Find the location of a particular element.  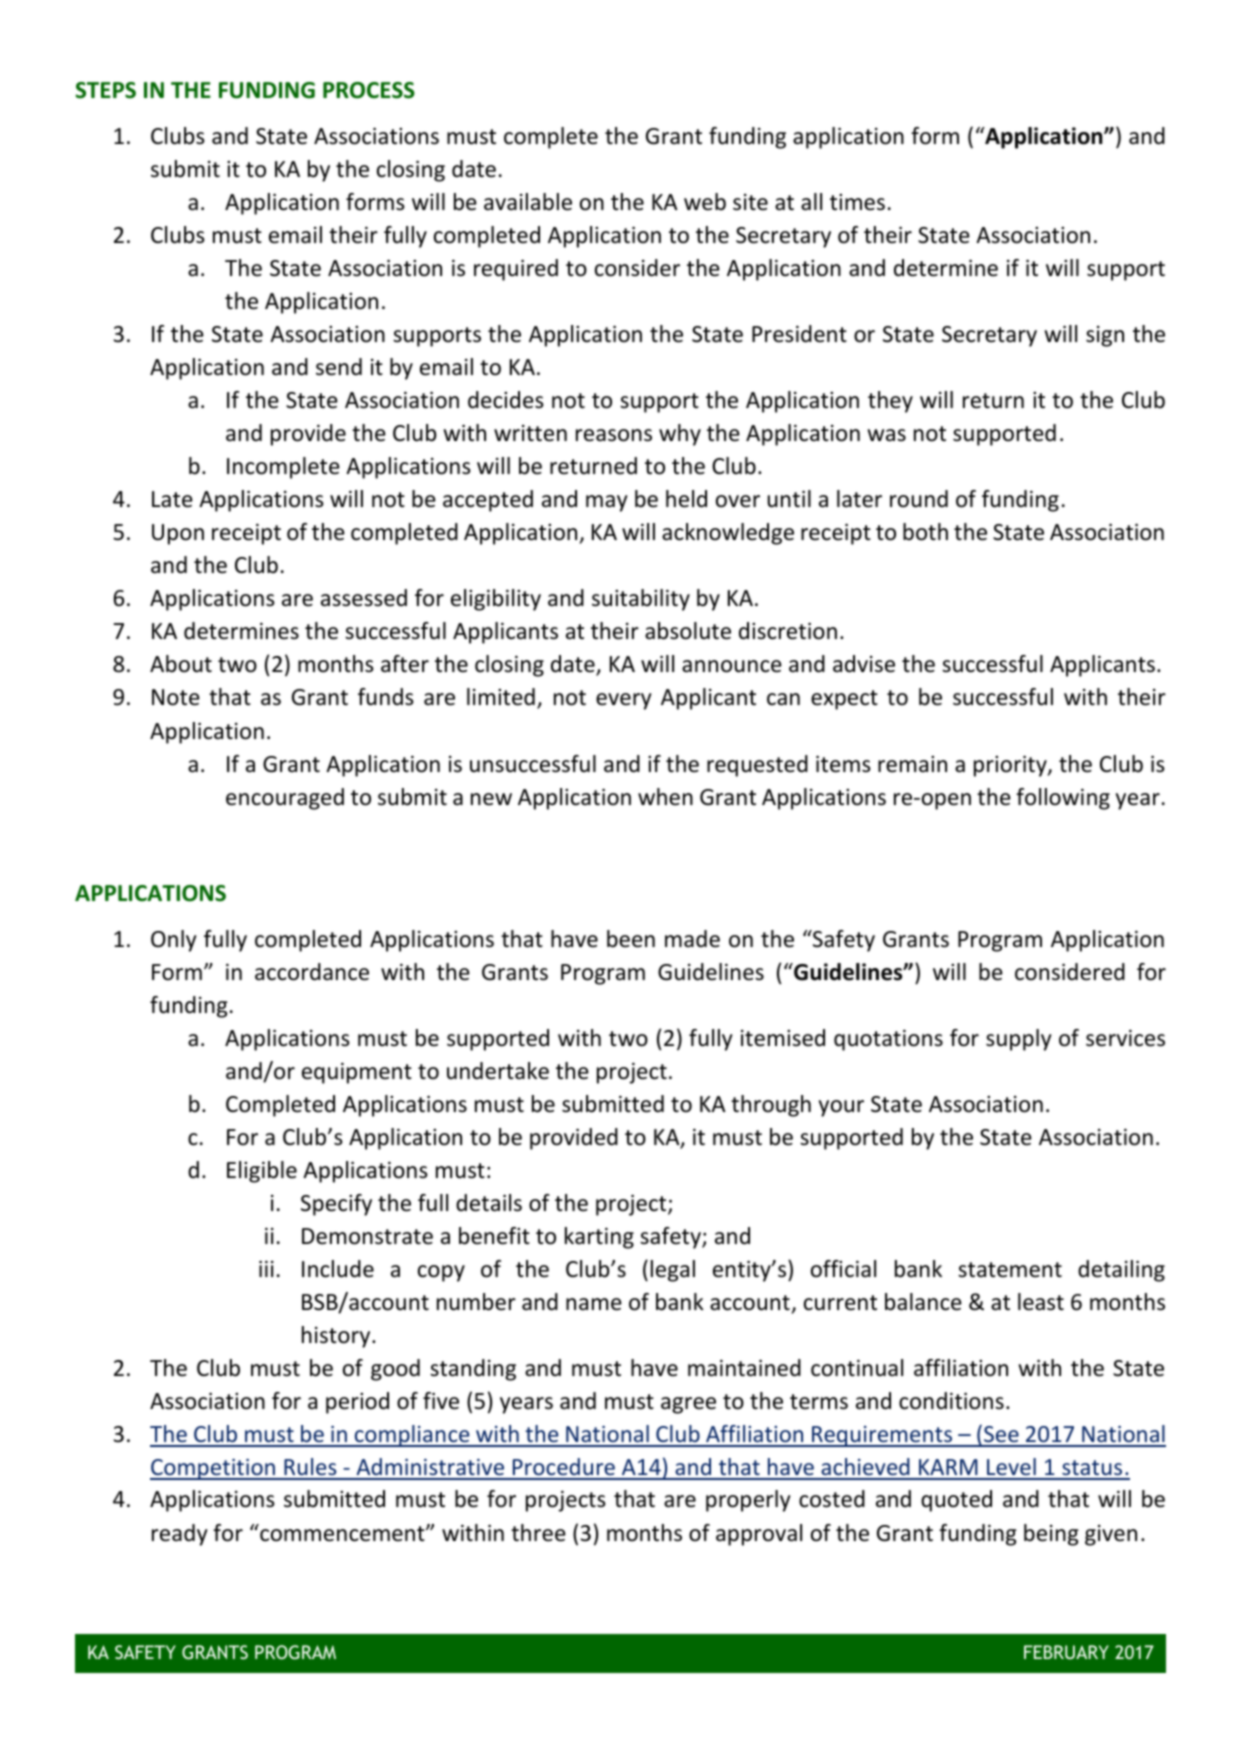

About is located at coordinates (181, 664).
